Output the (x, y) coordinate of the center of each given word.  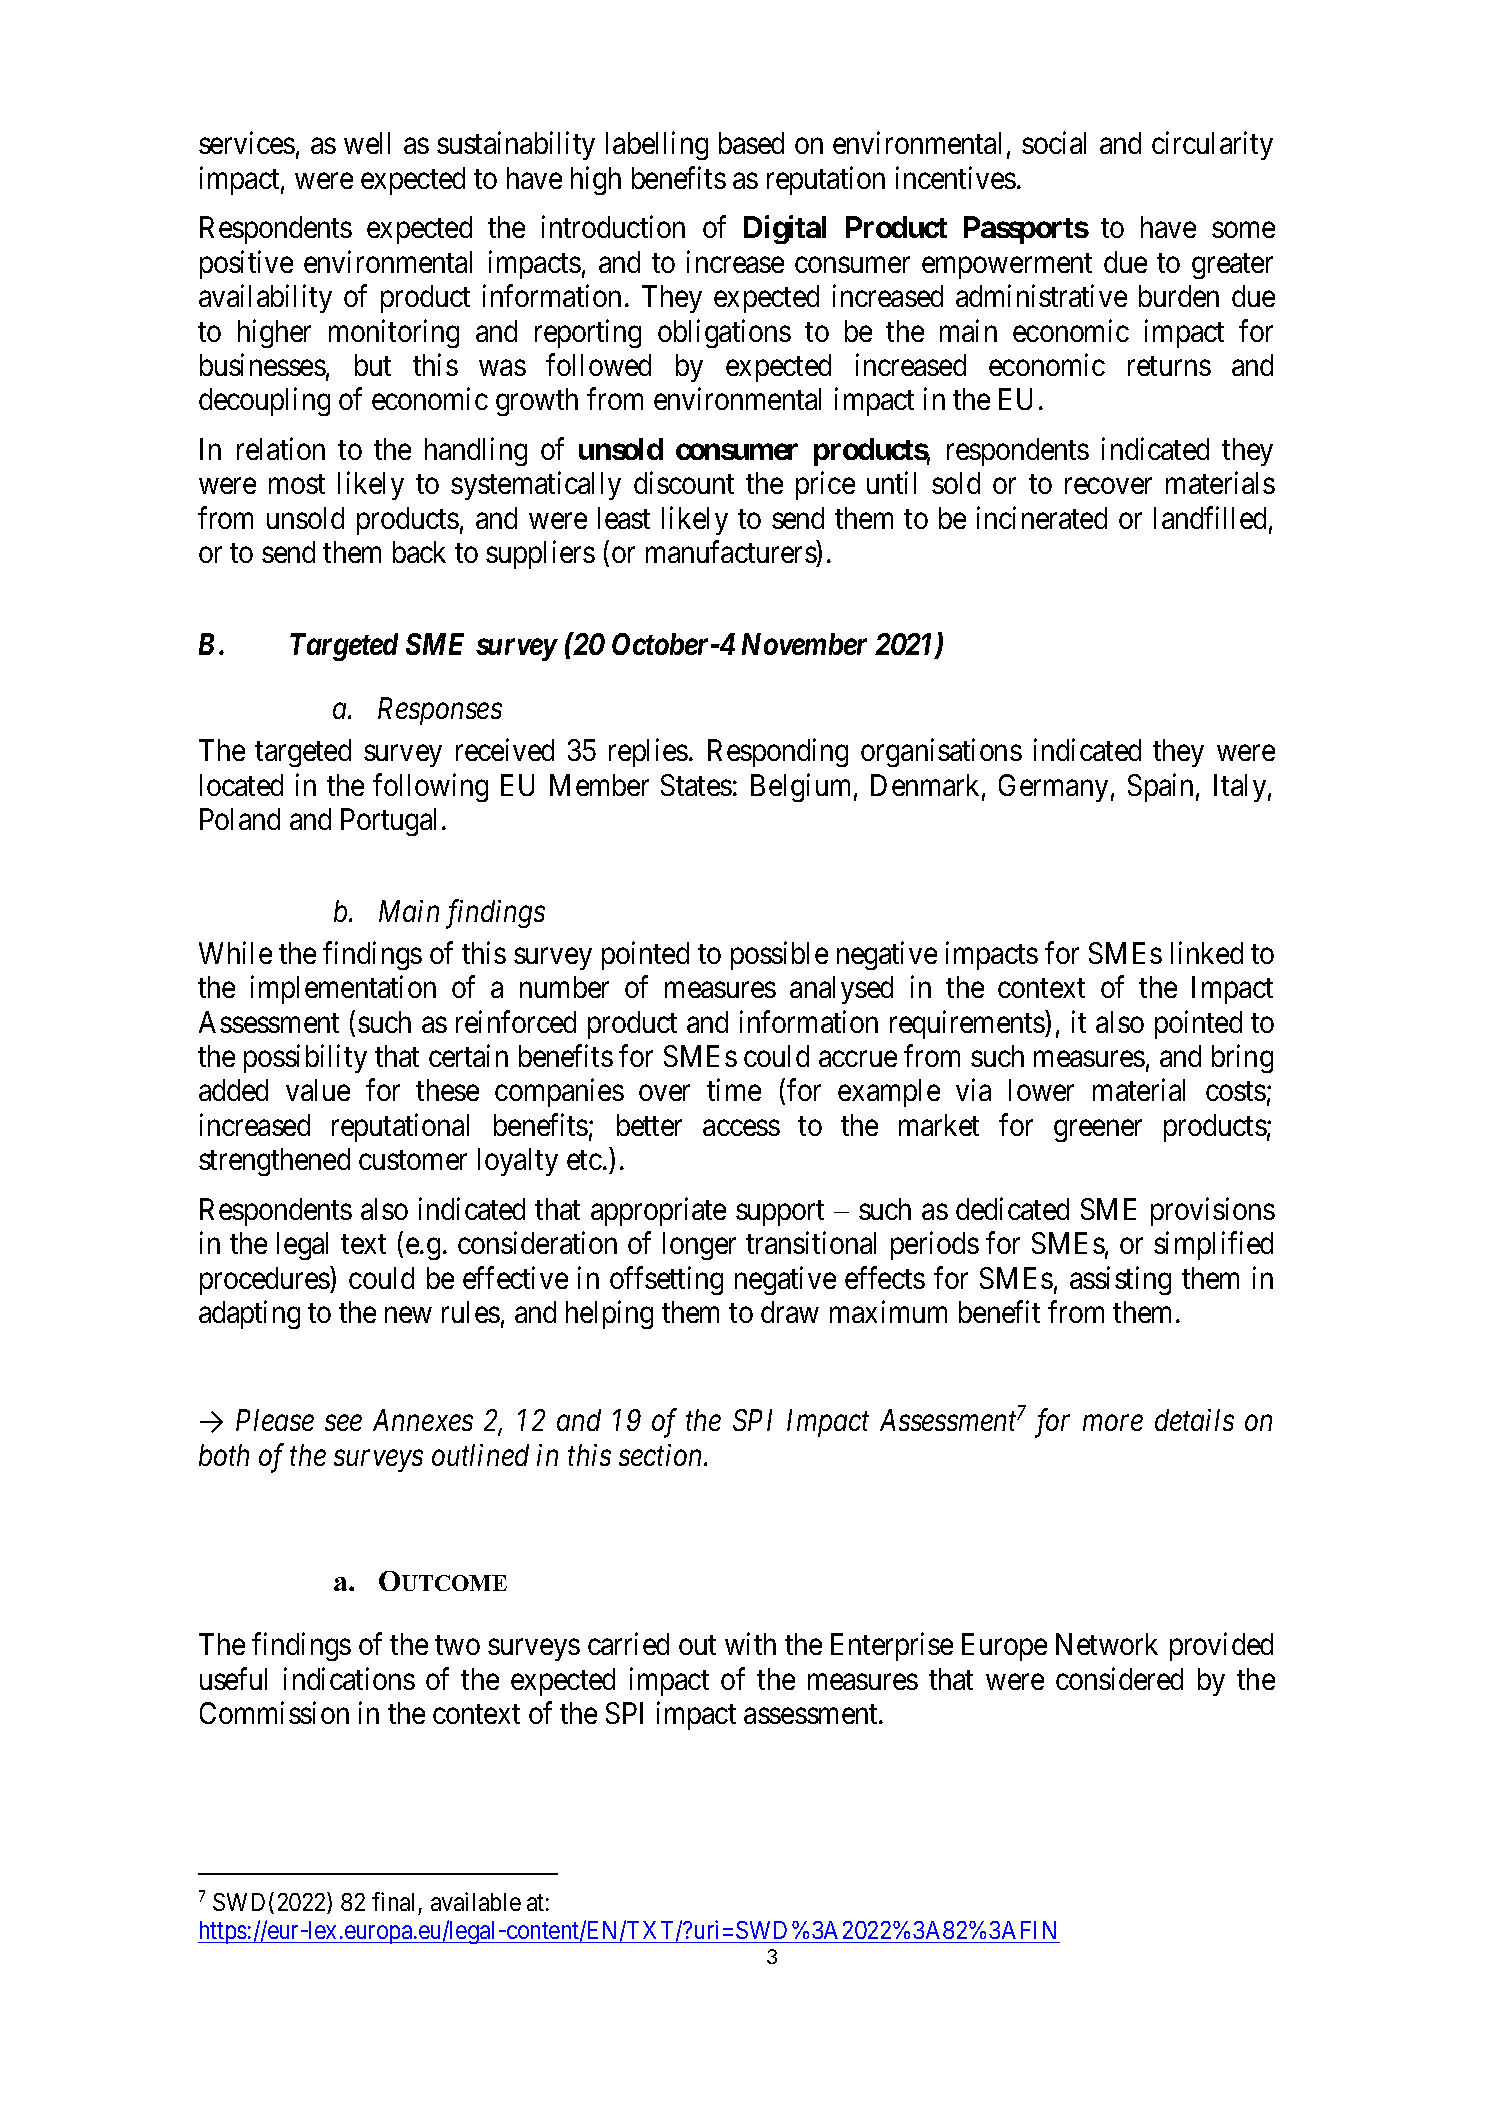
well (367, 143)
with (750, 1644)
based (751, 143)
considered (1119, 1678)
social (1054, 143)
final (393, 1901)
